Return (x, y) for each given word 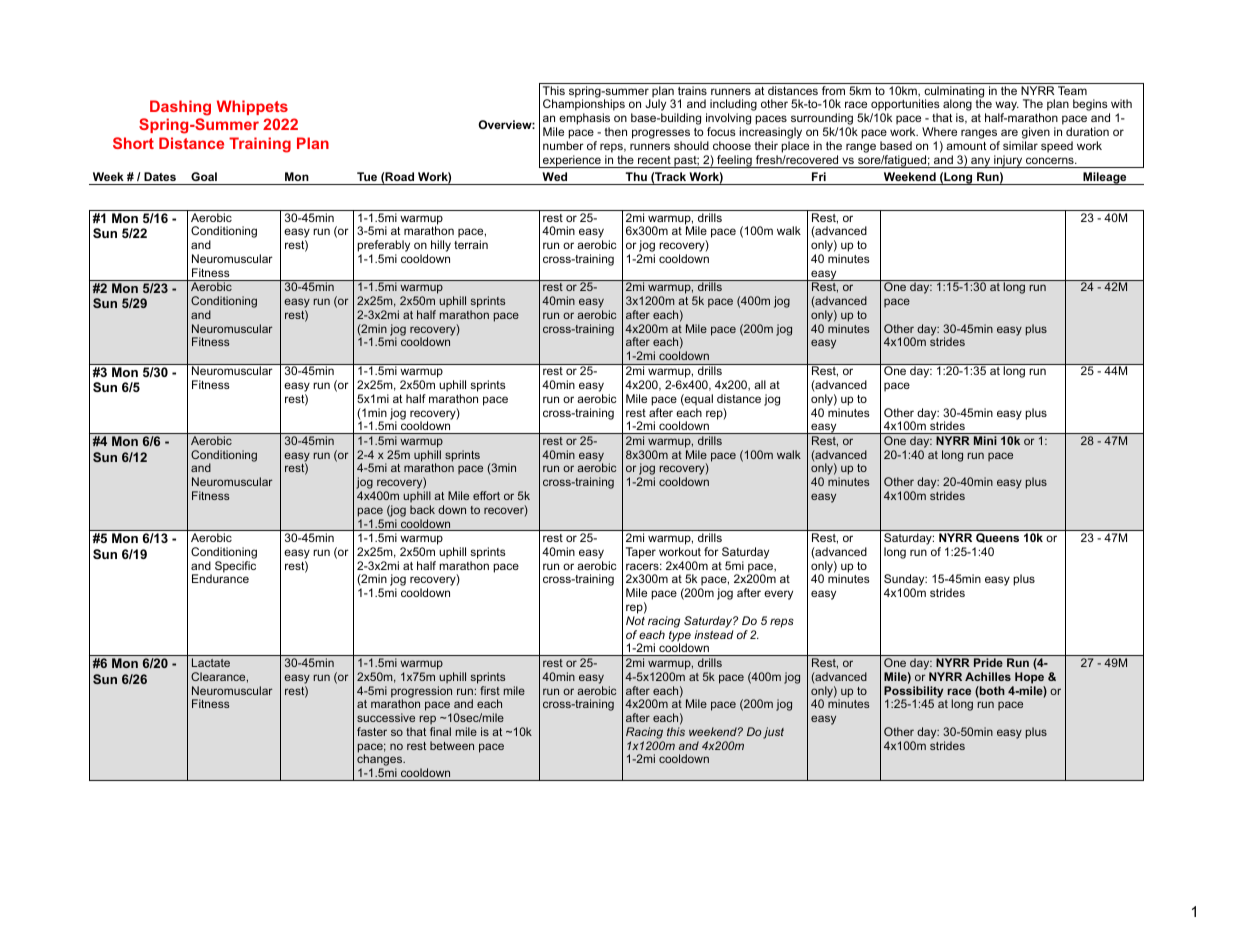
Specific (235, 567)
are (1009, 132)
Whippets (252, 107)
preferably (383, 247)
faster (372, 731)
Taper (641, 553)
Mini (985, 440)
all (760, 384)
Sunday (905, 581)
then (616, 131)
